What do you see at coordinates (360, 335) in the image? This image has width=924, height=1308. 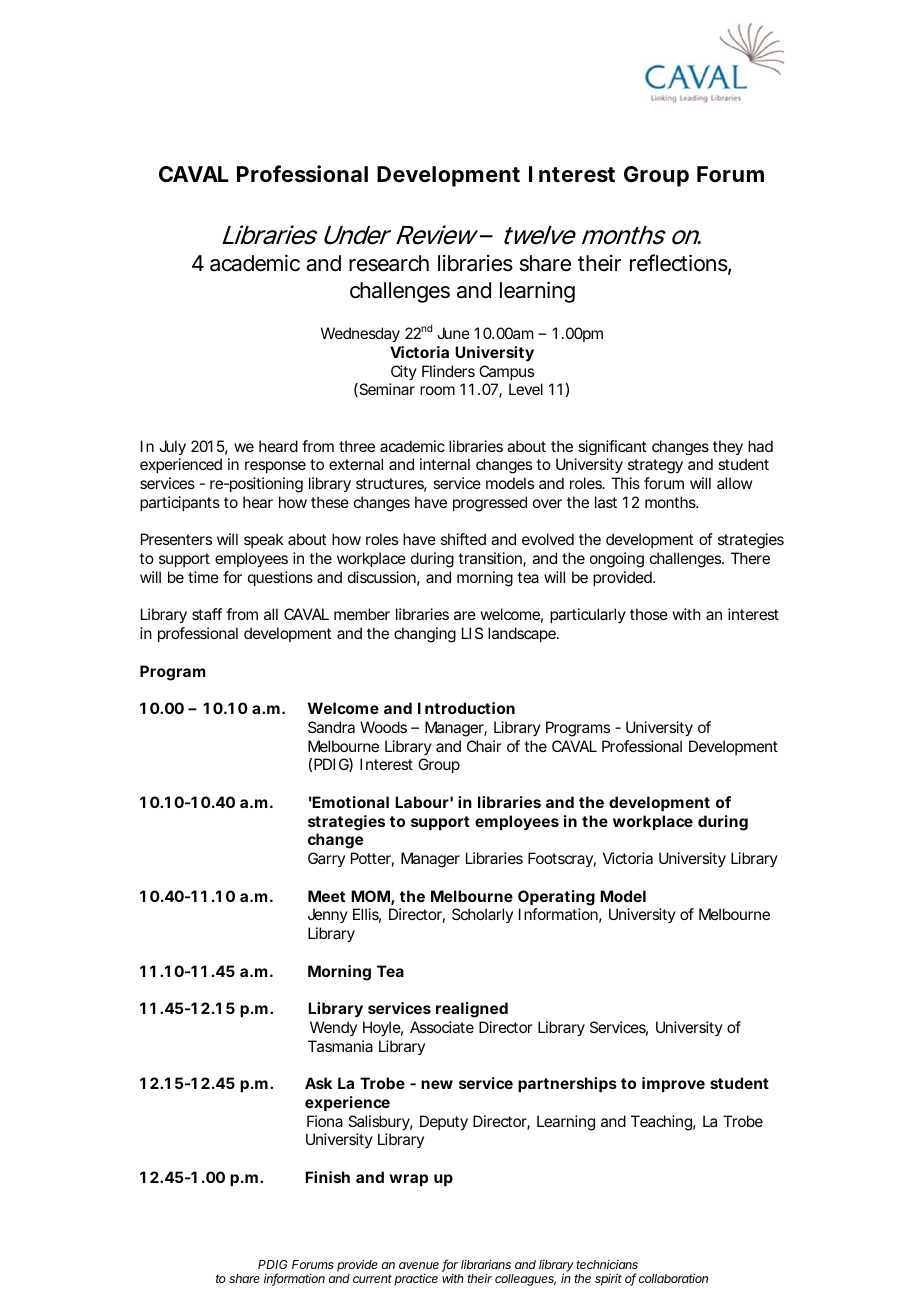 I see `Wednesday` at bounding box center [360, 335].
